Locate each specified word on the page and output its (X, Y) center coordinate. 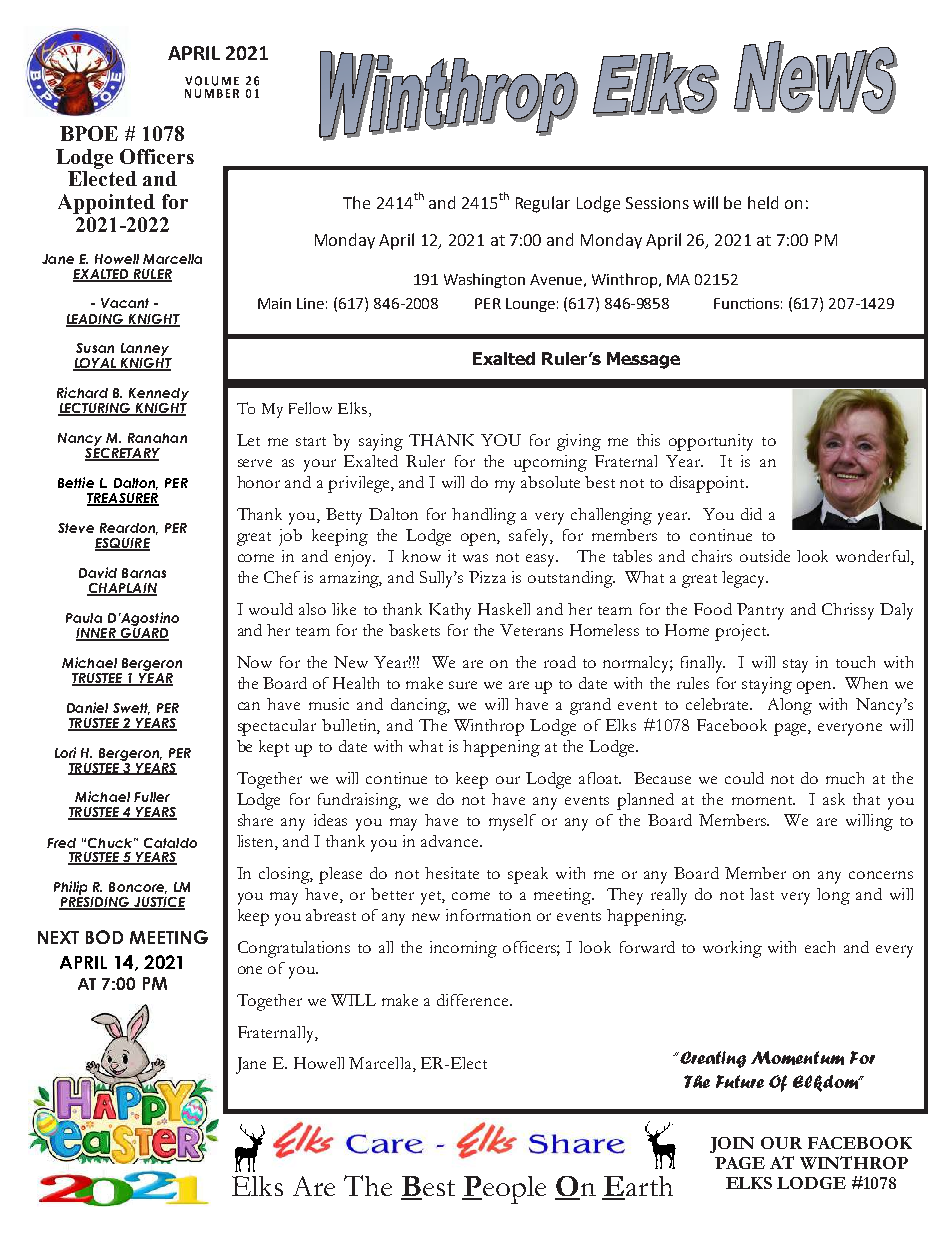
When (866, 683)
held (763, 202)
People (504, 1190)
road (560, 662)
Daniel (87, 707)
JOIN (732, 1145)
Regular (543, 204)
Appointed (106, 204)
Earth (637, 1187)
